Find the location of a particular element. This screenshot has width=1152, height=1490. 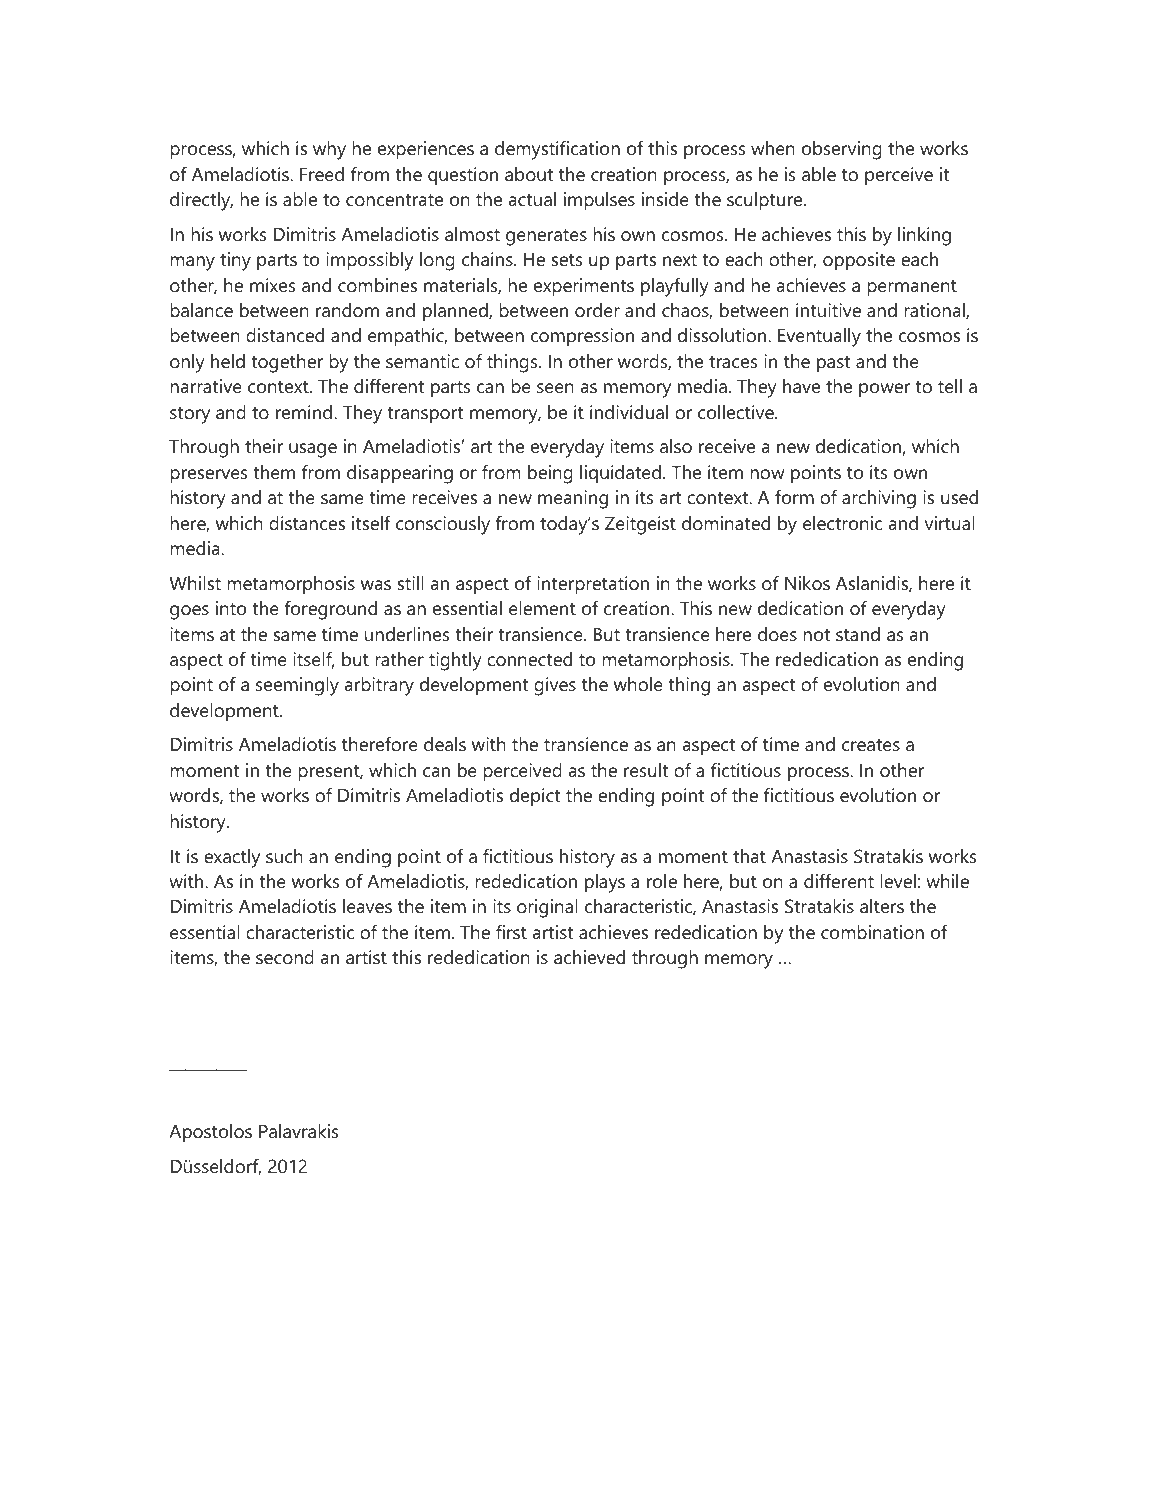

seen is located at coordinates (555, 388).
